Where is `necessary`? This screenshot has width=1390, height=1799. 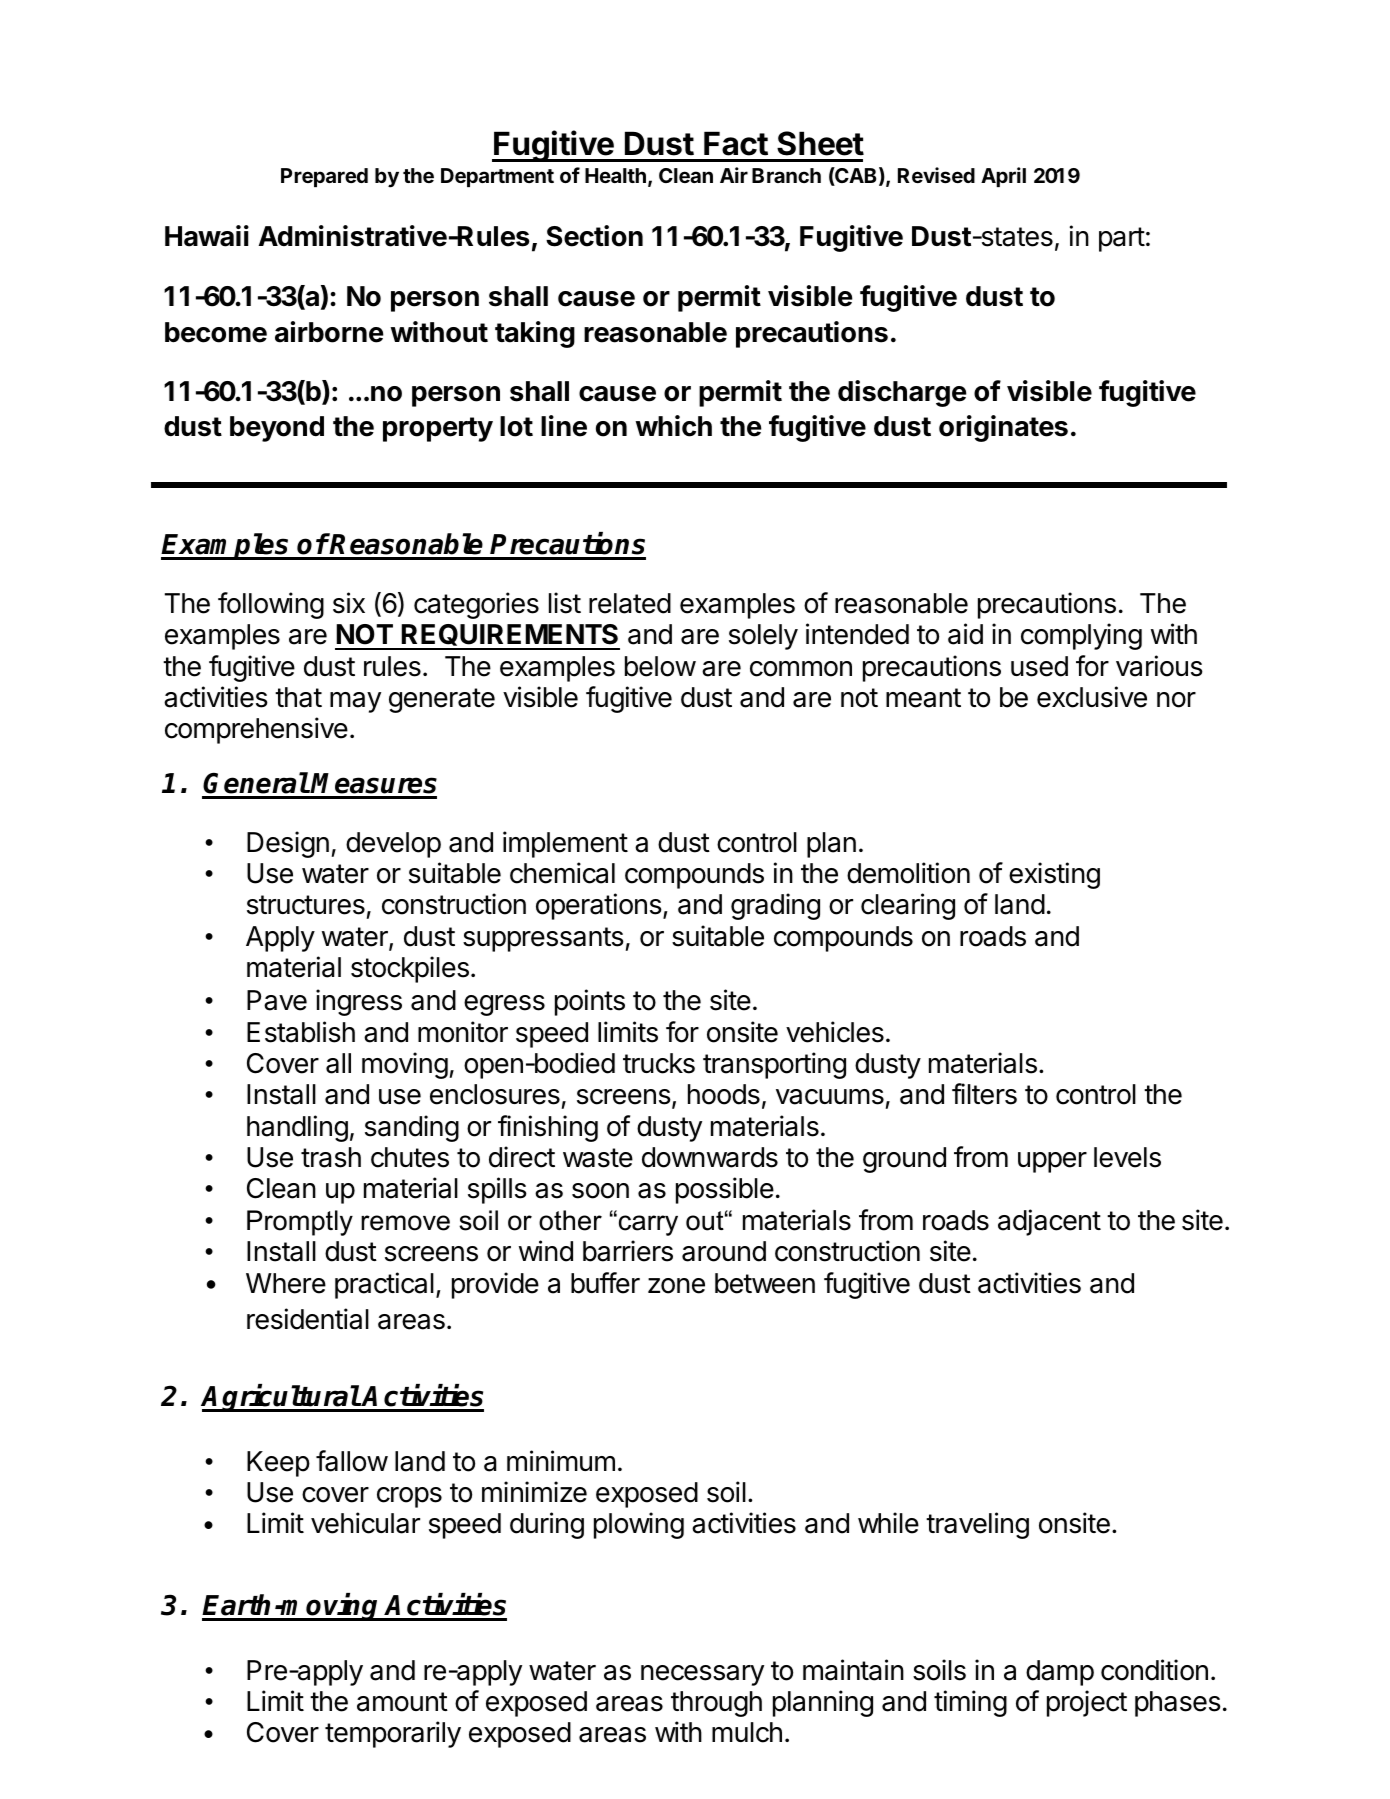 necessary is located at coordinates (702, 1675).
